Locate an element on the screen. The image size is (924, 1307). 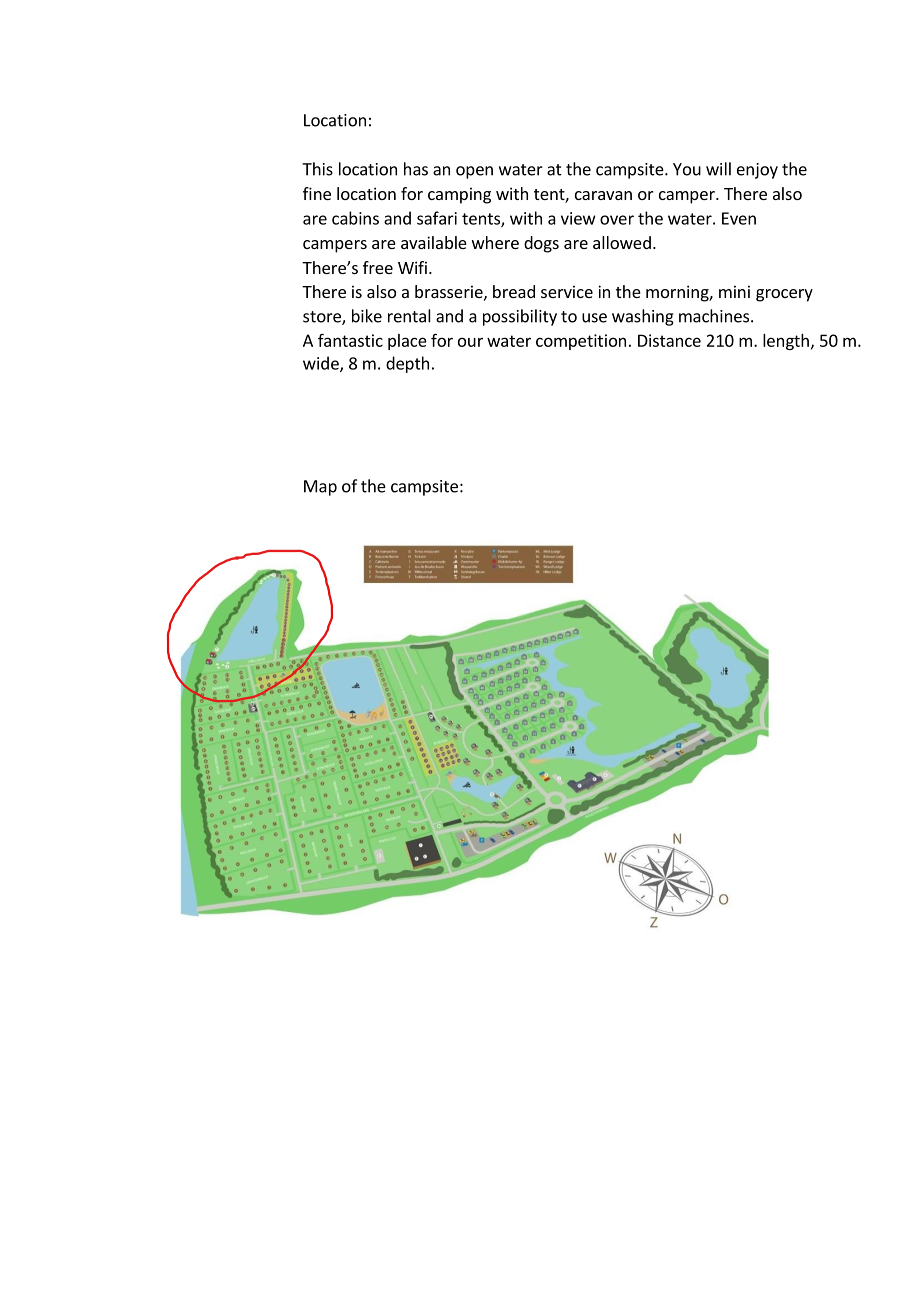
length is located at coordinates (786, 342).
